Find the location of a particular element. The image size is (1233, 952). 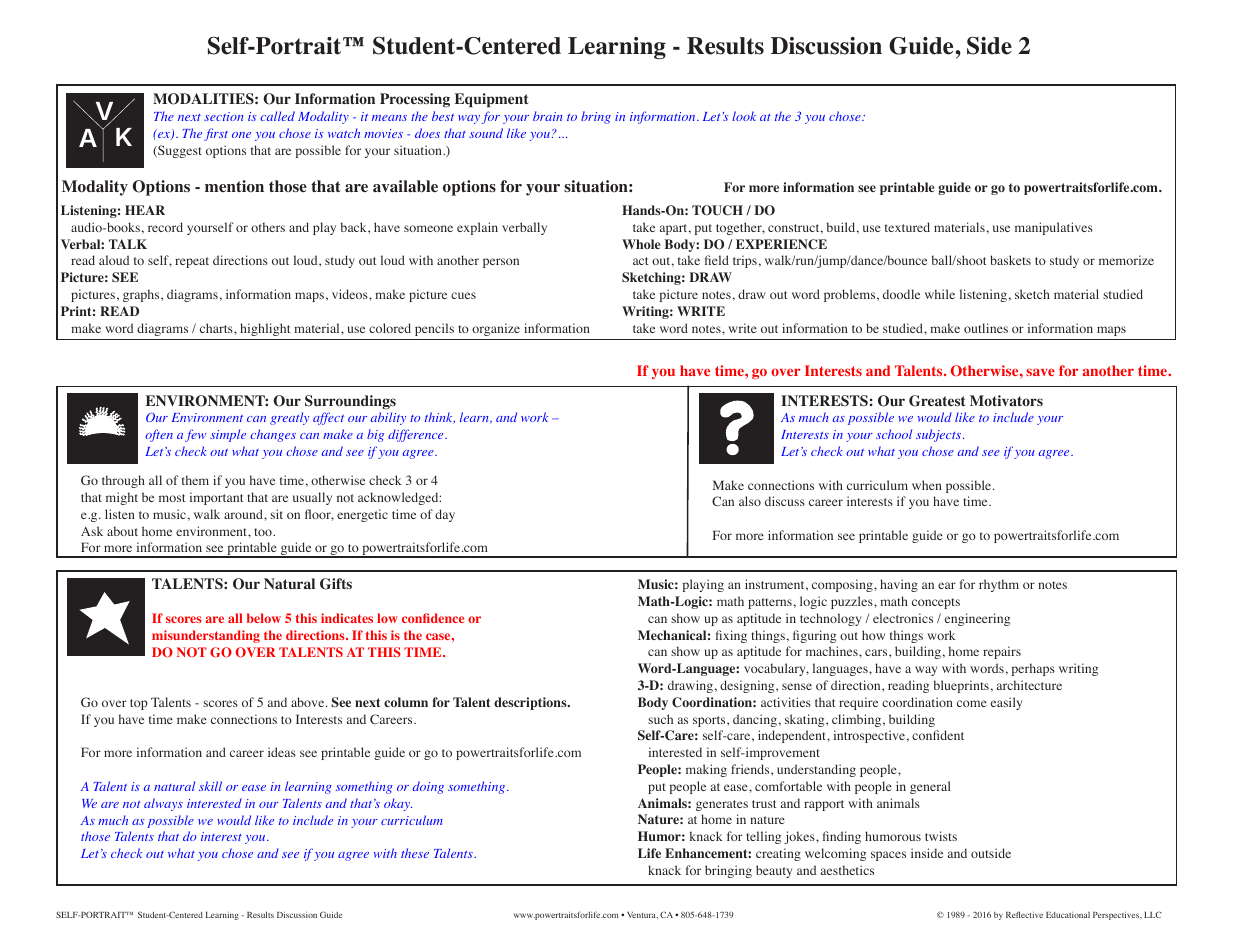

brain is located at coordinates (547, 116).
